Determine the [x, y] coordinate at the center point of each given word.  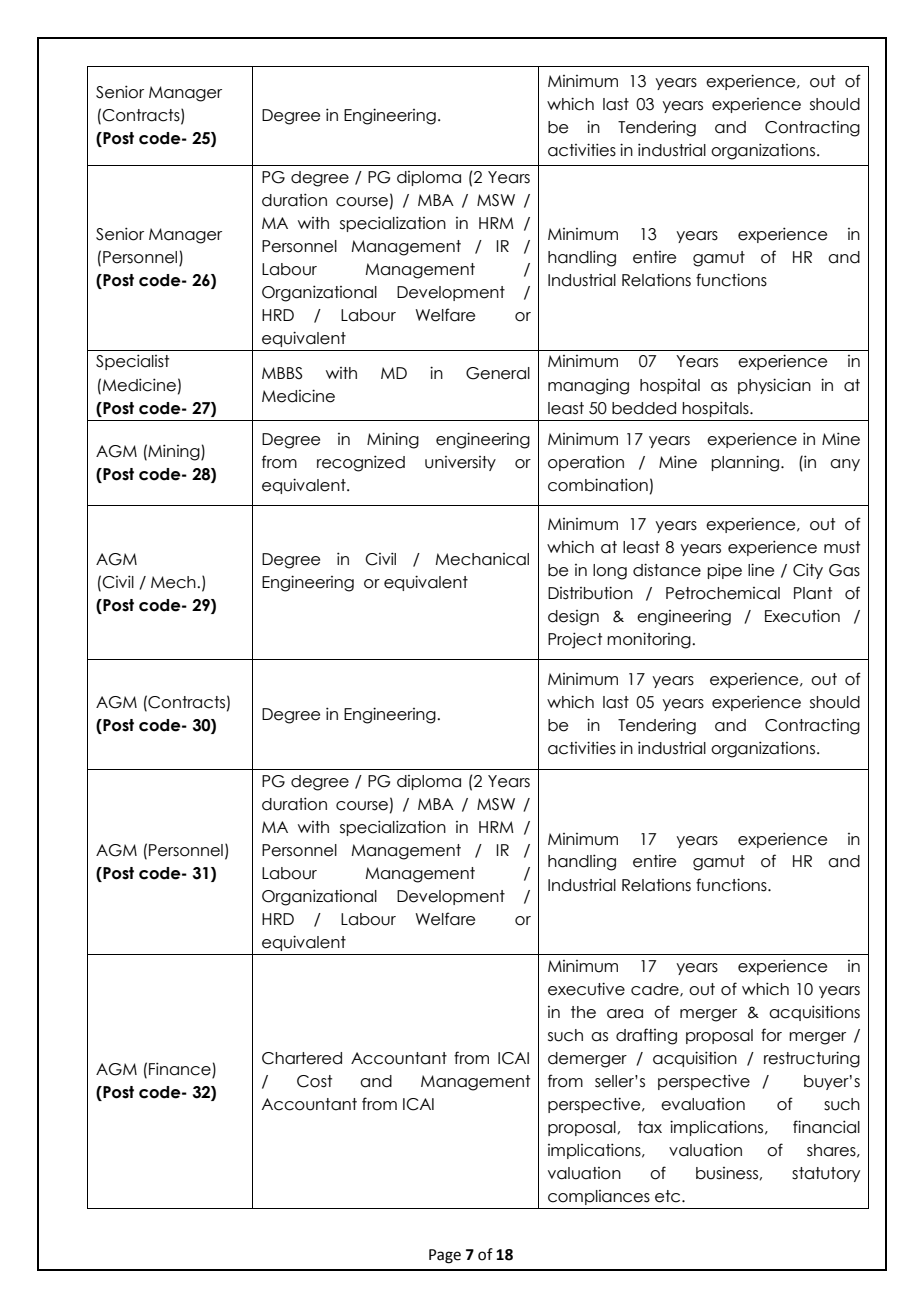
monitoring [650, 640]
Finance [181, 1070]
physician [774, 386]
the [583, 1012]
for [771, 1035]
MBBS [282, 373]
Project [575, 640]
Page [445, 1256]
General [498, 373]
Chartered [302, 1058]
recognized [361, 463]
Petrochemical [723, 593]
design [573, 618]
